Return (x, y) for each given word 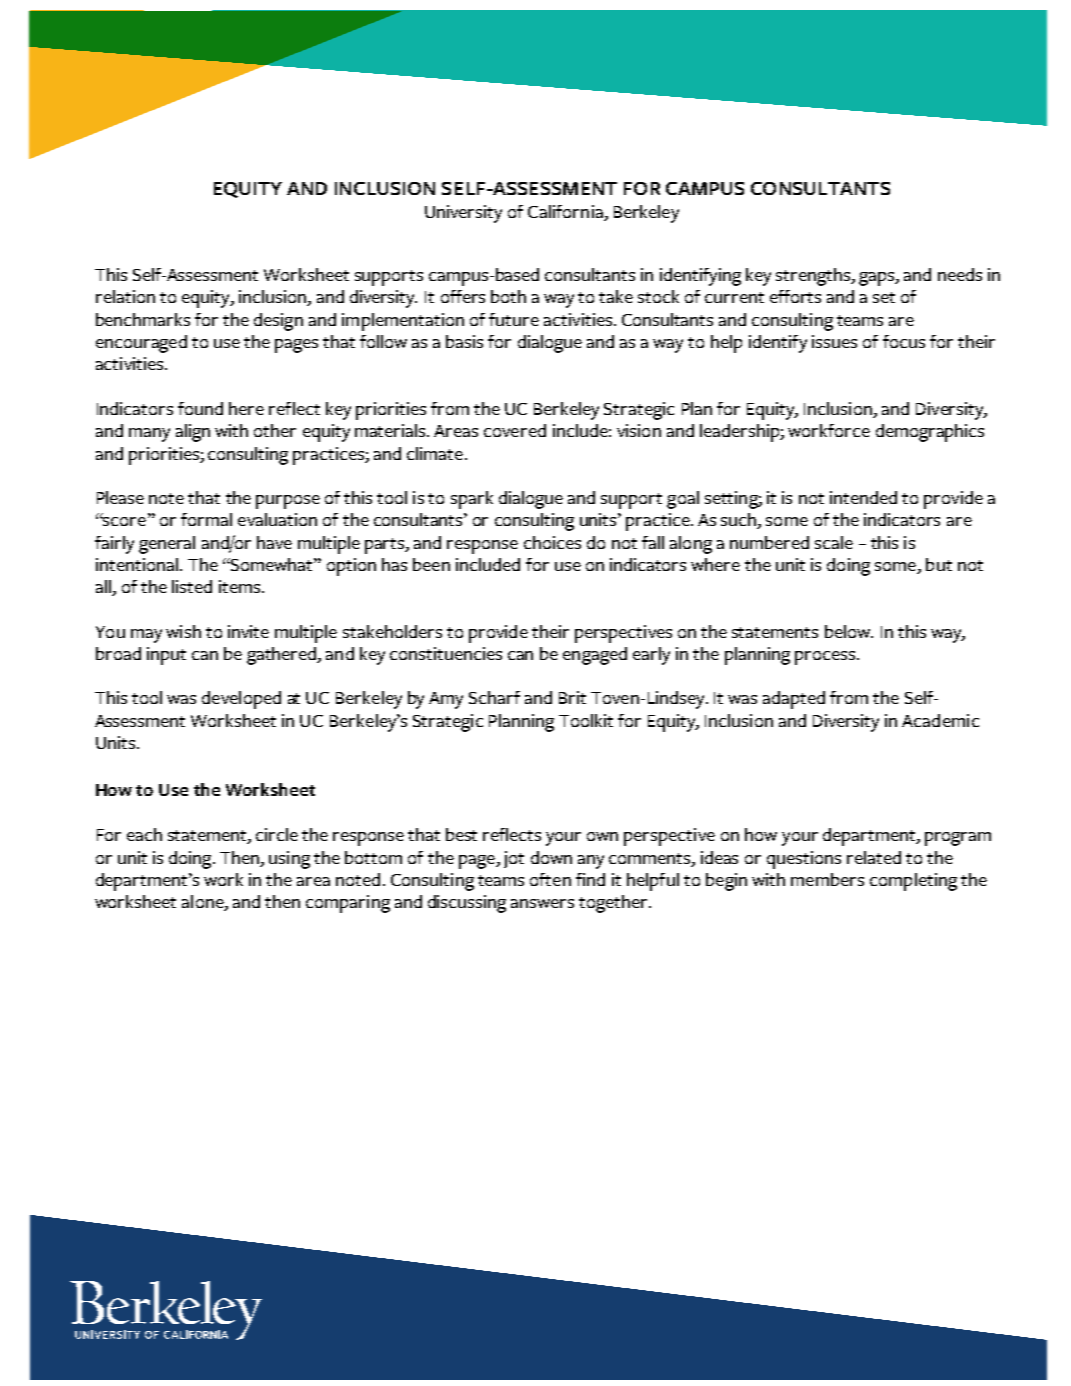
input (166, 656)
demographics (930, 433)
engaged (595, 656)
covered (515, 430)
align (193, 433)
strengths (814, 277)
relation (125, 296)
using (289, 860)
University (463, 214)
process (825, 658)
